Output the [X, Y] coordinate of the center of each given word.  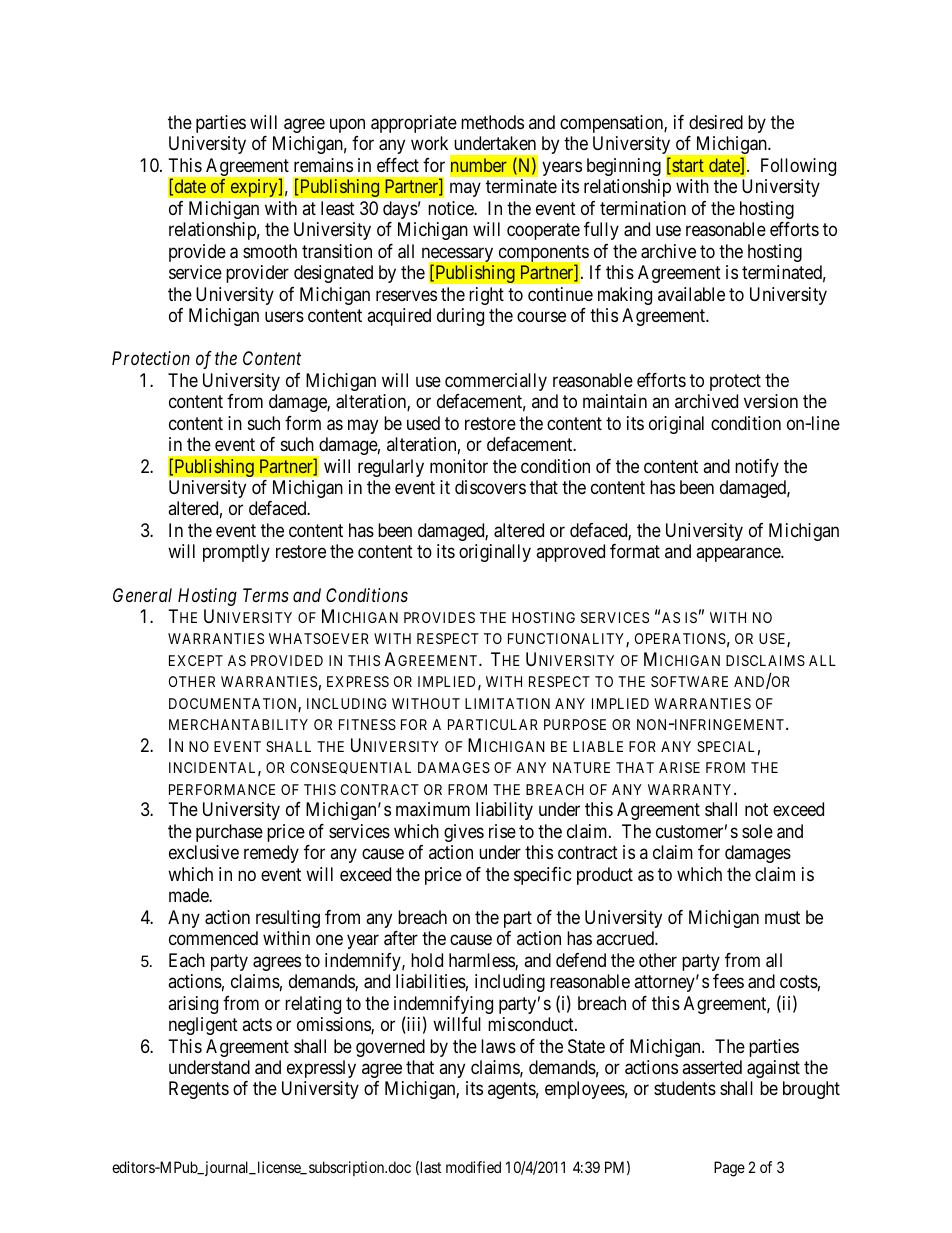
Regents [199, 1090]
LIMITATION [507, 703]
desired [716, 122]
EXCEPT [196, 660]
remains [323, 165]
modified [473, 1167]
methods [492, 122]
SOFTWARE [689, 681]
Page [729, 1169]
